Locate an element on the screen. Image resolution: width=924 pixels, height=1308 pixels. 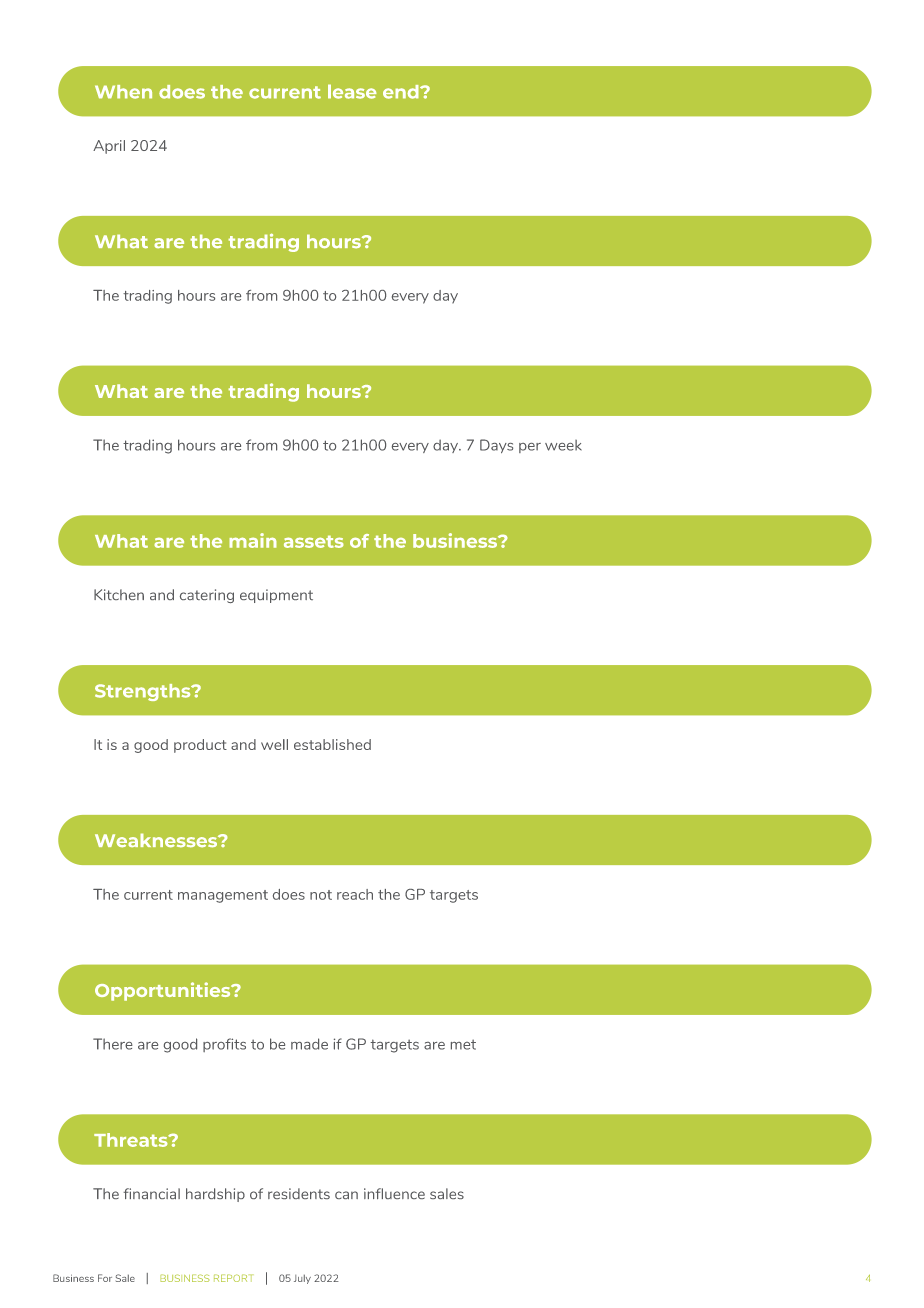
met is located at coordinates (463, 1044).
